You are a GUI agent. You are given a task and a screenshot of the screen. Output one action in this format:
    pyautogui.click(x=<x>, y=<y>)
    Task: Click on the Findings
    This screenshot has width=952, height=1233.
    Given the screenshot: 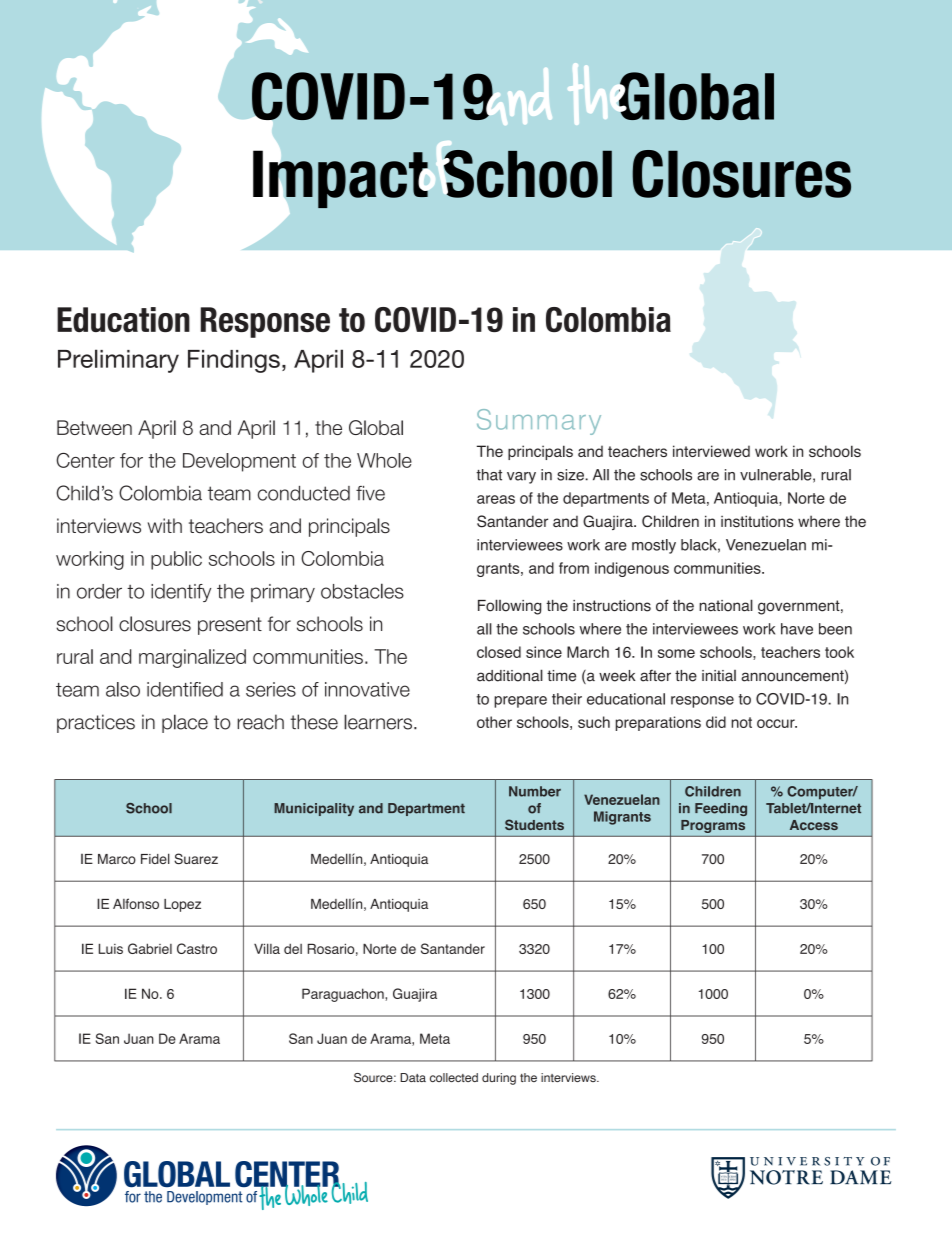 What is the action you would take?
    pyautogui.click(x=234, y=361)
